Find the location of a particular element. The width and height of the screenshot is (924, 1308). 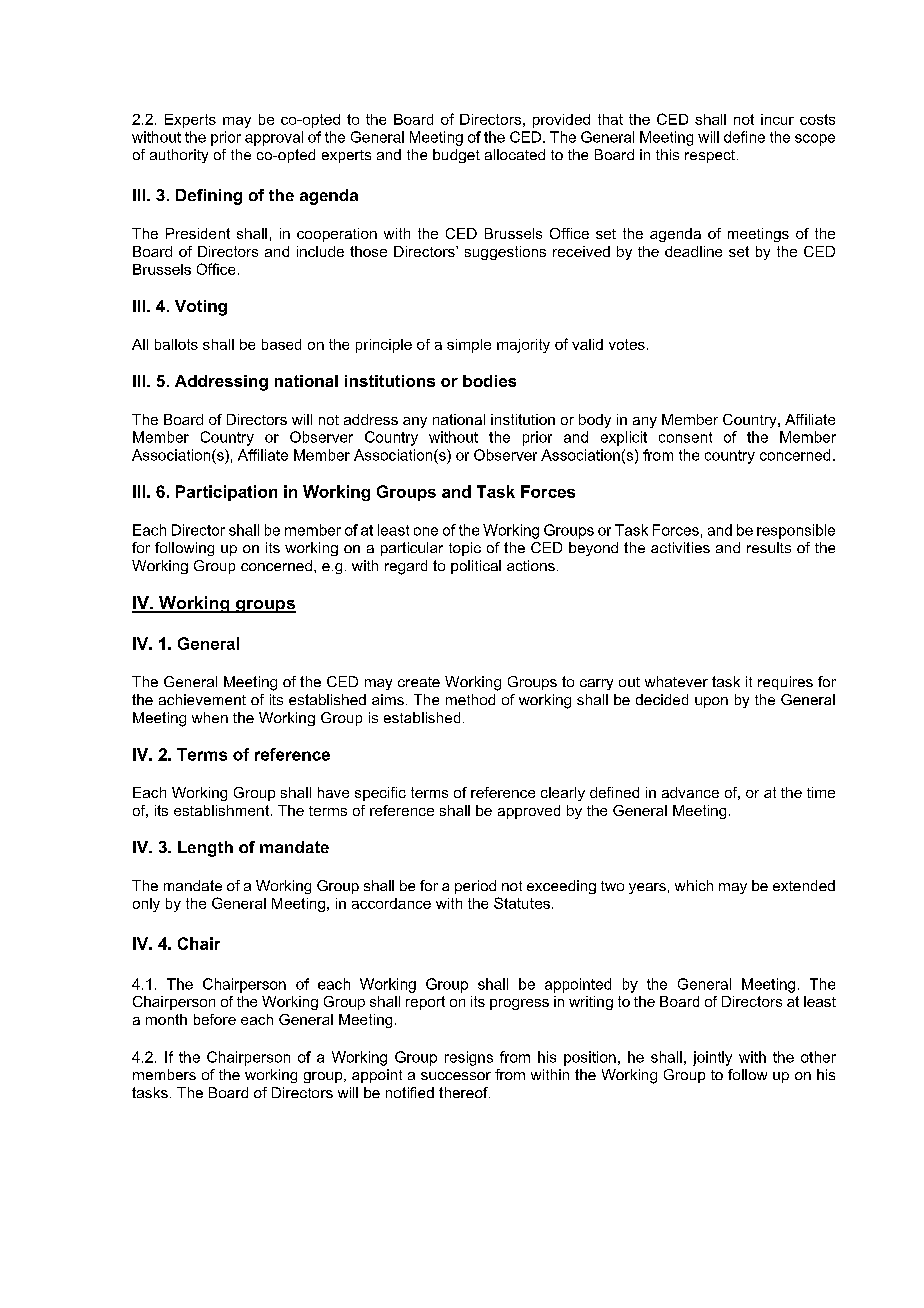

consent is located at coordinates (685, 437).
